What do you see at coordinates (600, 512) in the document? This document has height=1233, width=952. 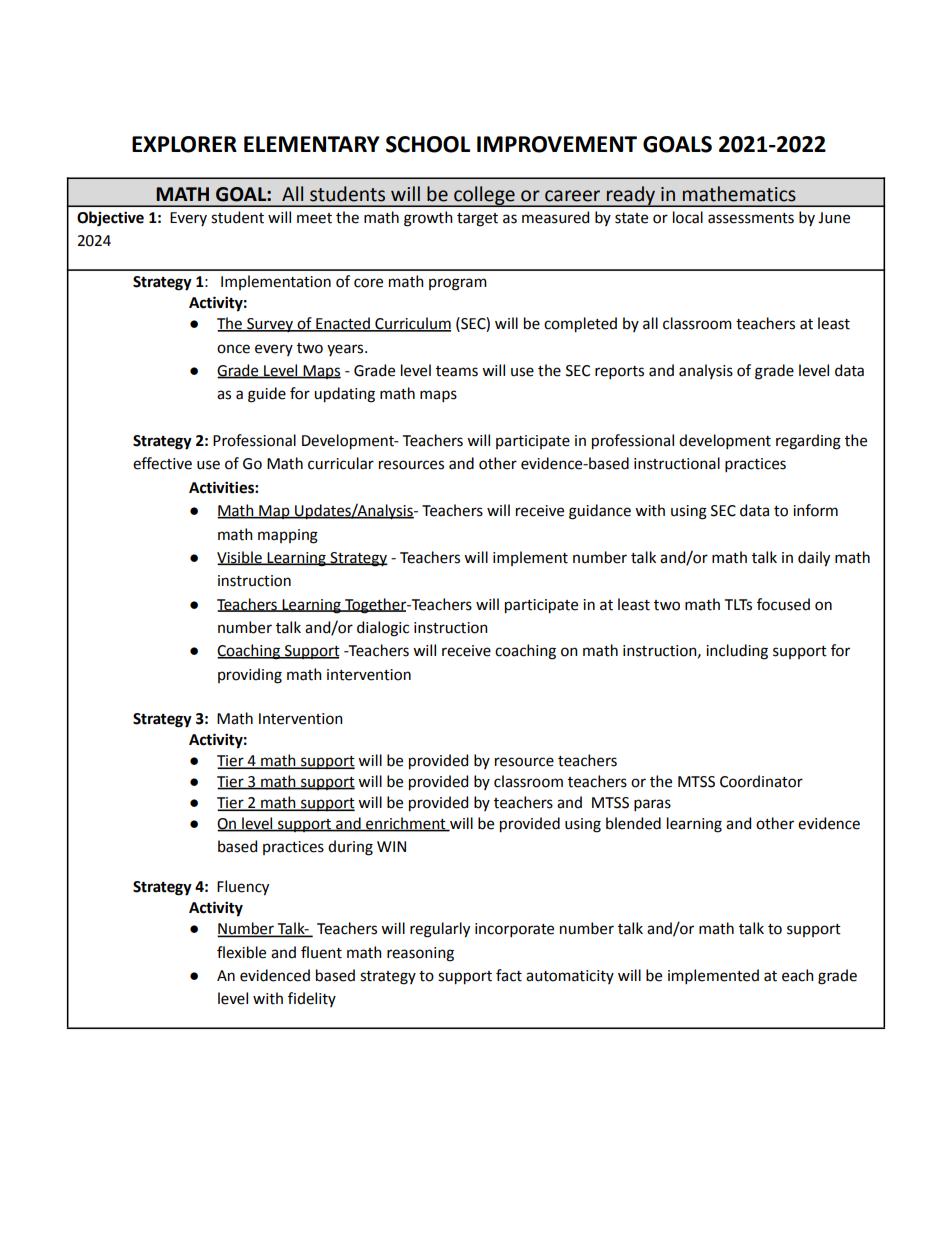 I see `guidance` at bounding box center [600, 512].
